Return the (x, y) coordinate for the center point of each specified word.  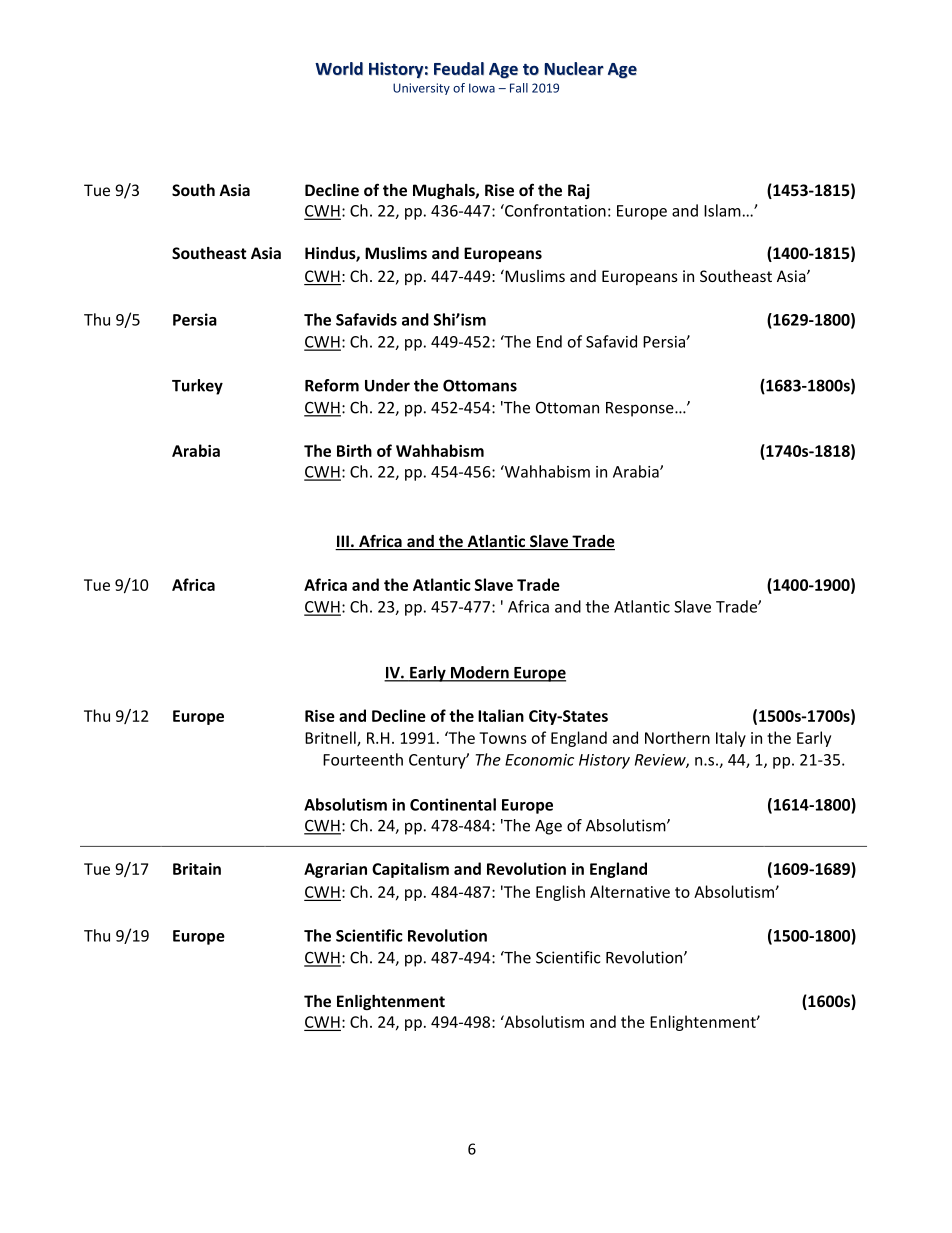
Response (641, 409)
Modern (480, 673)
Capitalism (410, 870)
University (421, 89)
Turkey (197, 387)
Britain (197, 869)
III (343, 541)
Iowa (482, 88)
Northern (677, 737)
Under (387, 385)
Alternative (630, 891)
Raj (579, 191)
